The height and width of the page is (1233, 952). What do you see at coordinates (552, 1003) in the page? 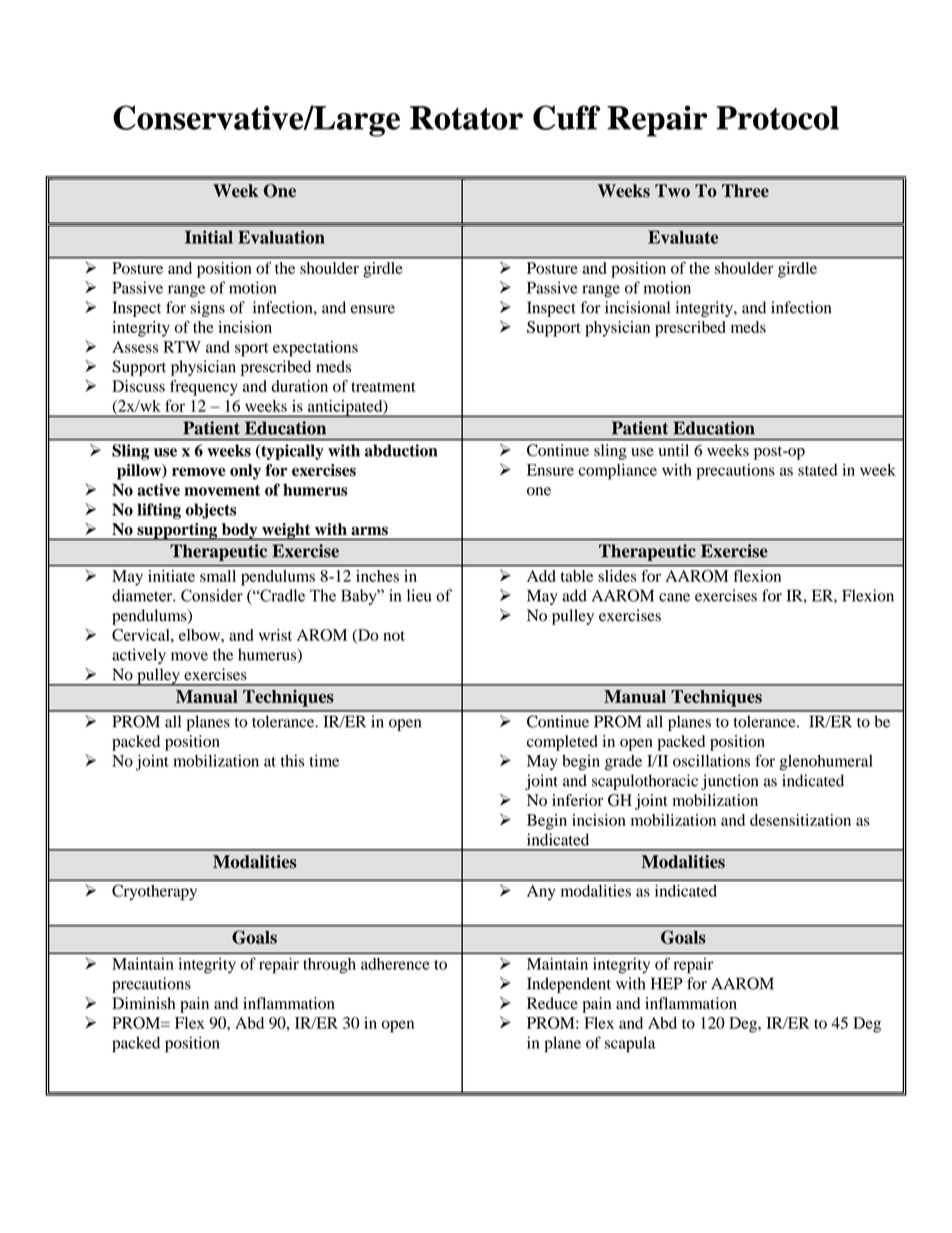
I see `Reduce` at bounding box center [552, 1003].
